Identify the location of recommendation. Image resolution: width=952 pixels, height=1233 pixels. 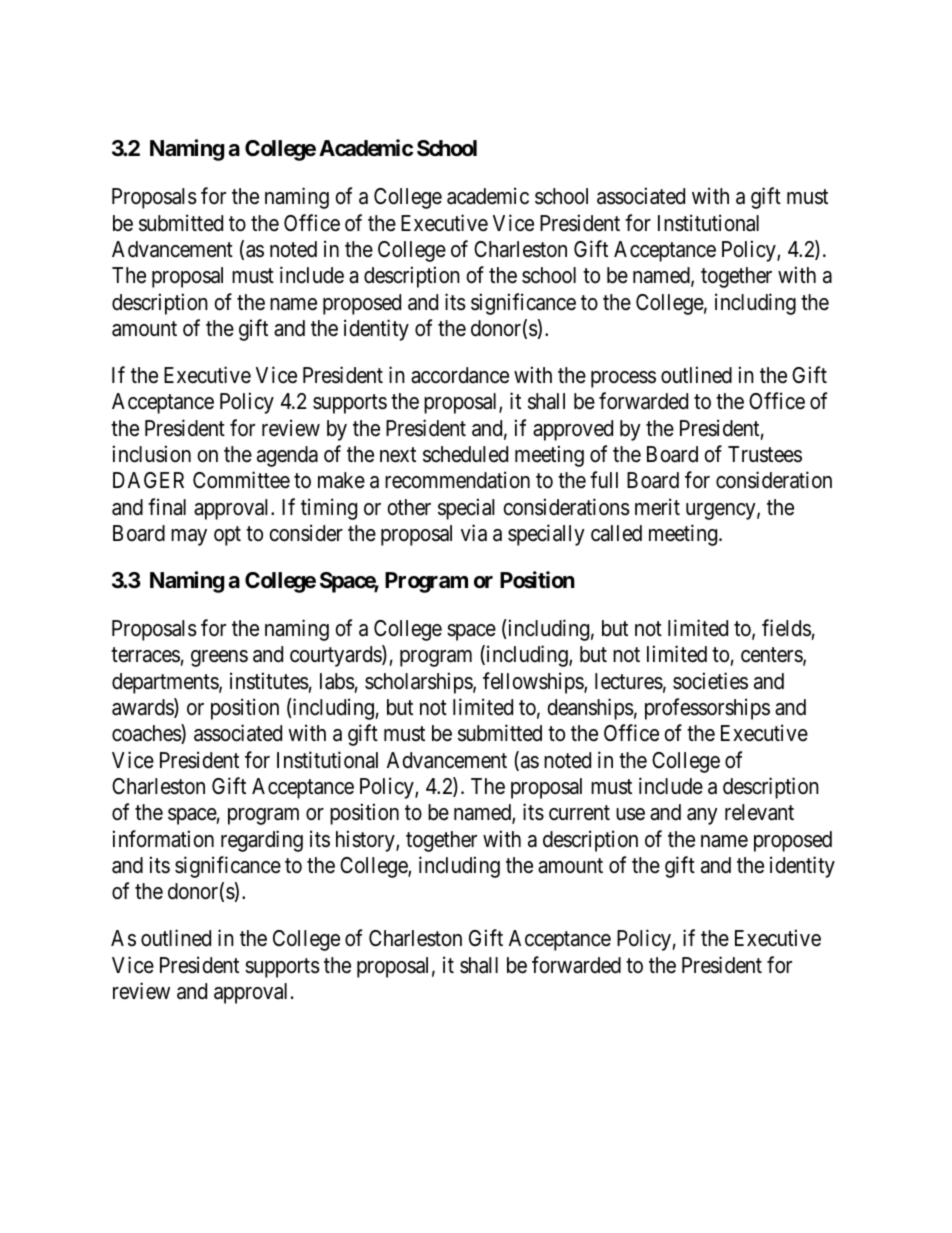
(457, 480).
